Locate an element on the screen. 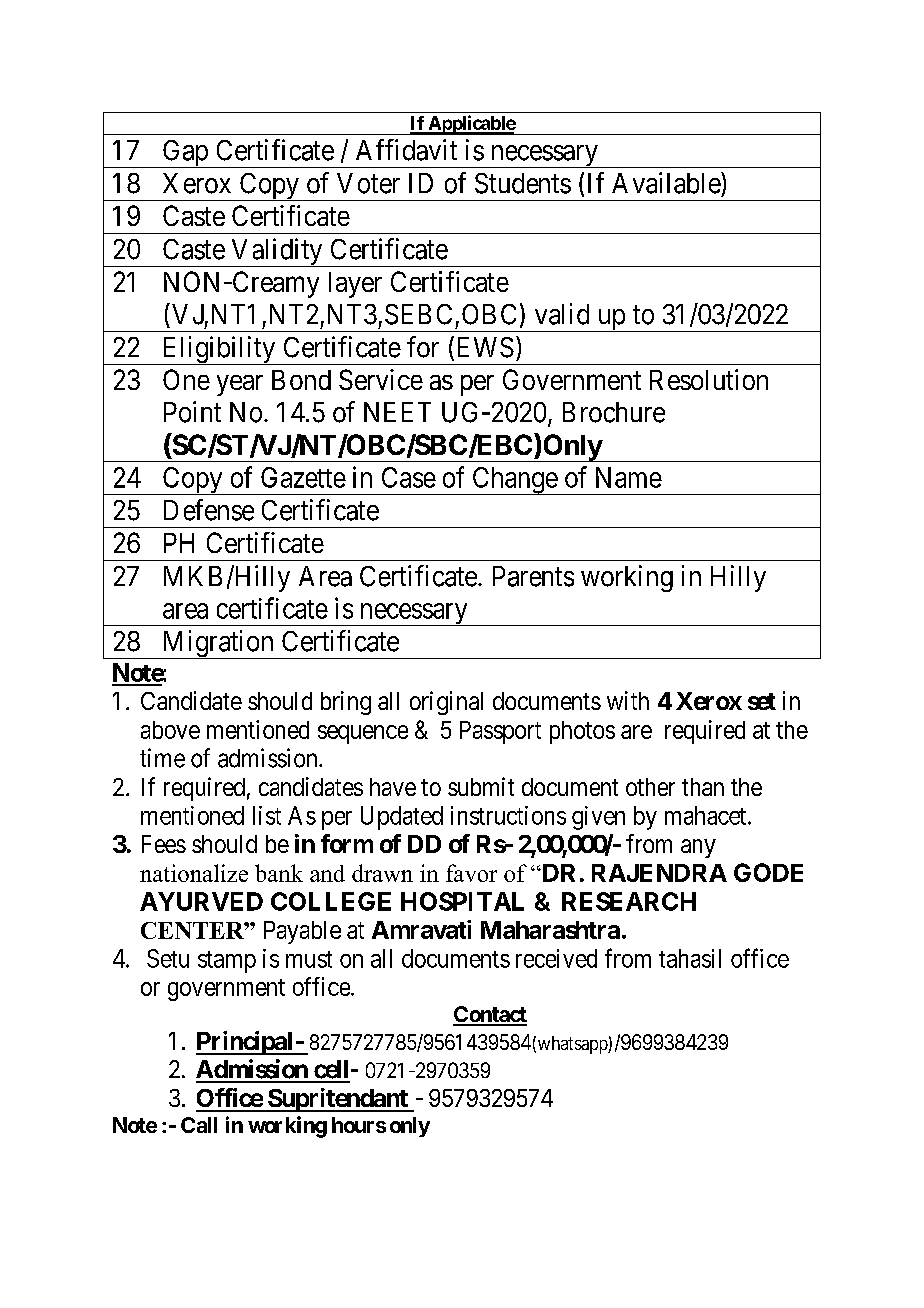  Gap is located at coordinates (185, 154).
